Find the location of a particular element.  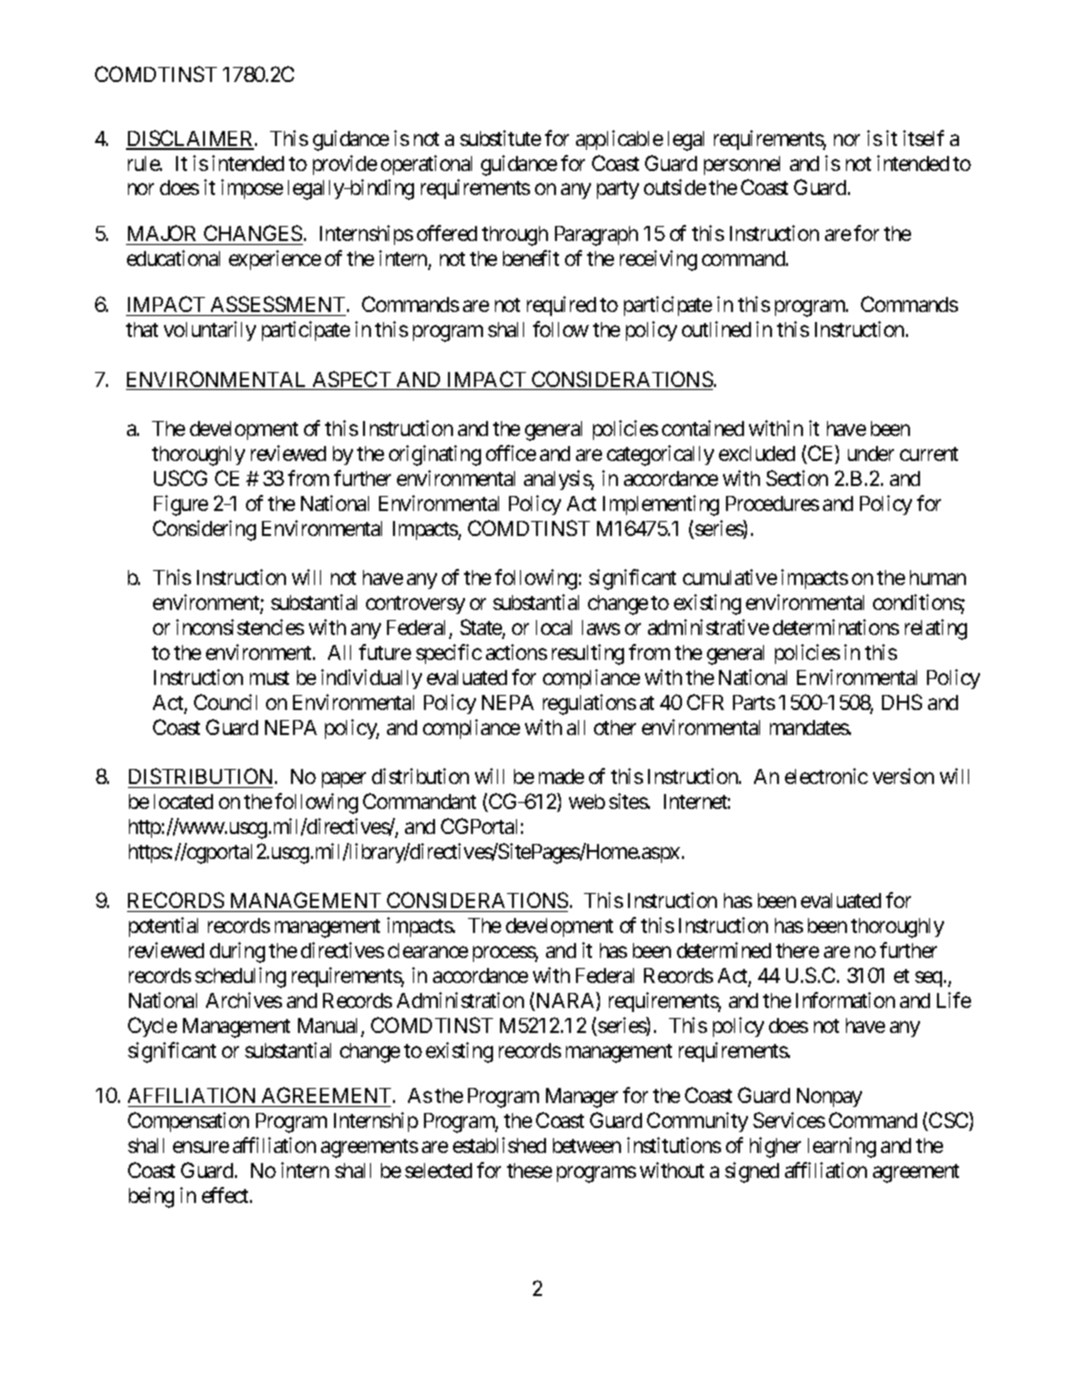

determinations is located at coordinates (836, 627).
